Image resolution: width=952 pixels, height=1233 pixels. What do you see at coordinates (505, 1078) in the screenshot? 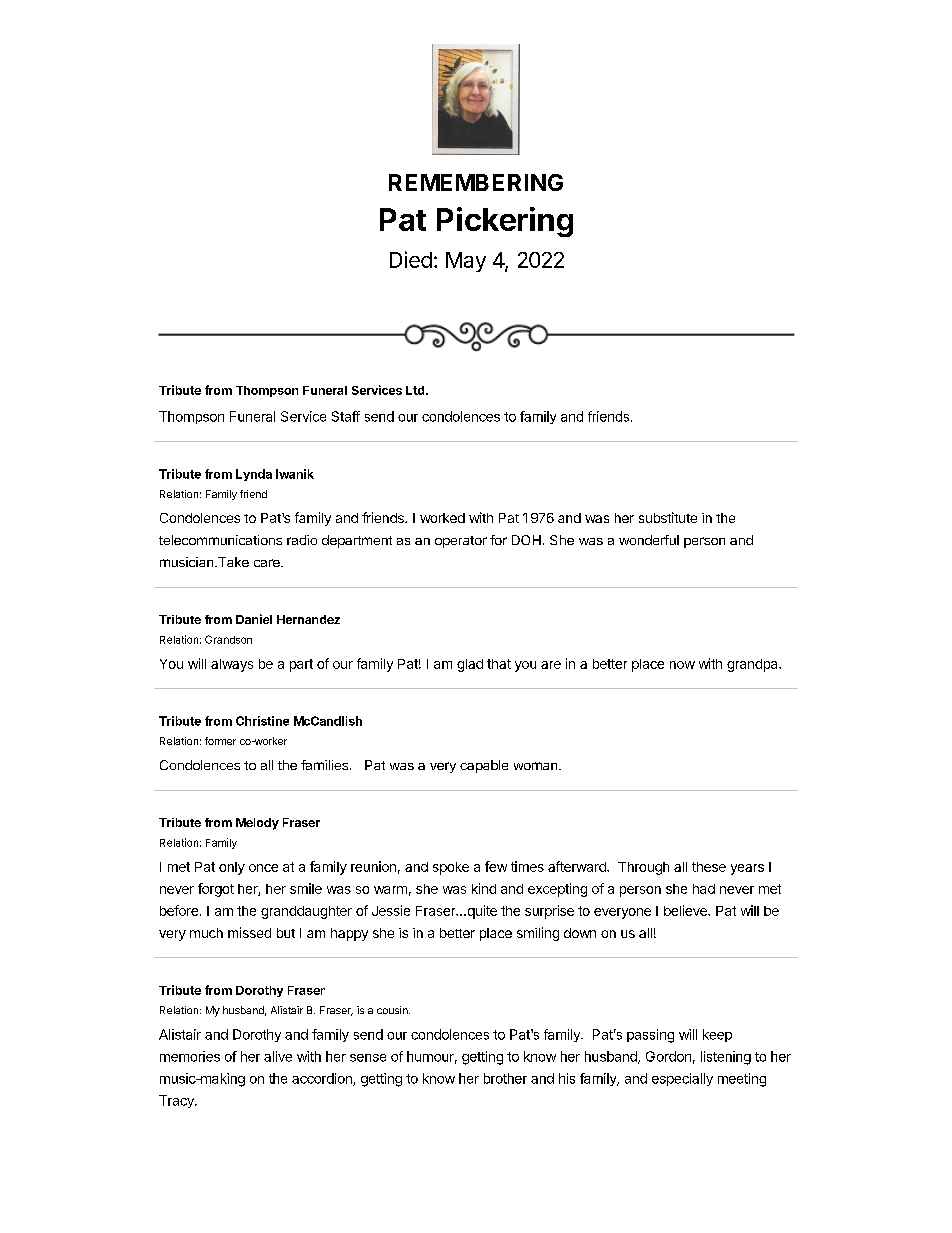
I see `brother` at bounding box center [505, 1078].
